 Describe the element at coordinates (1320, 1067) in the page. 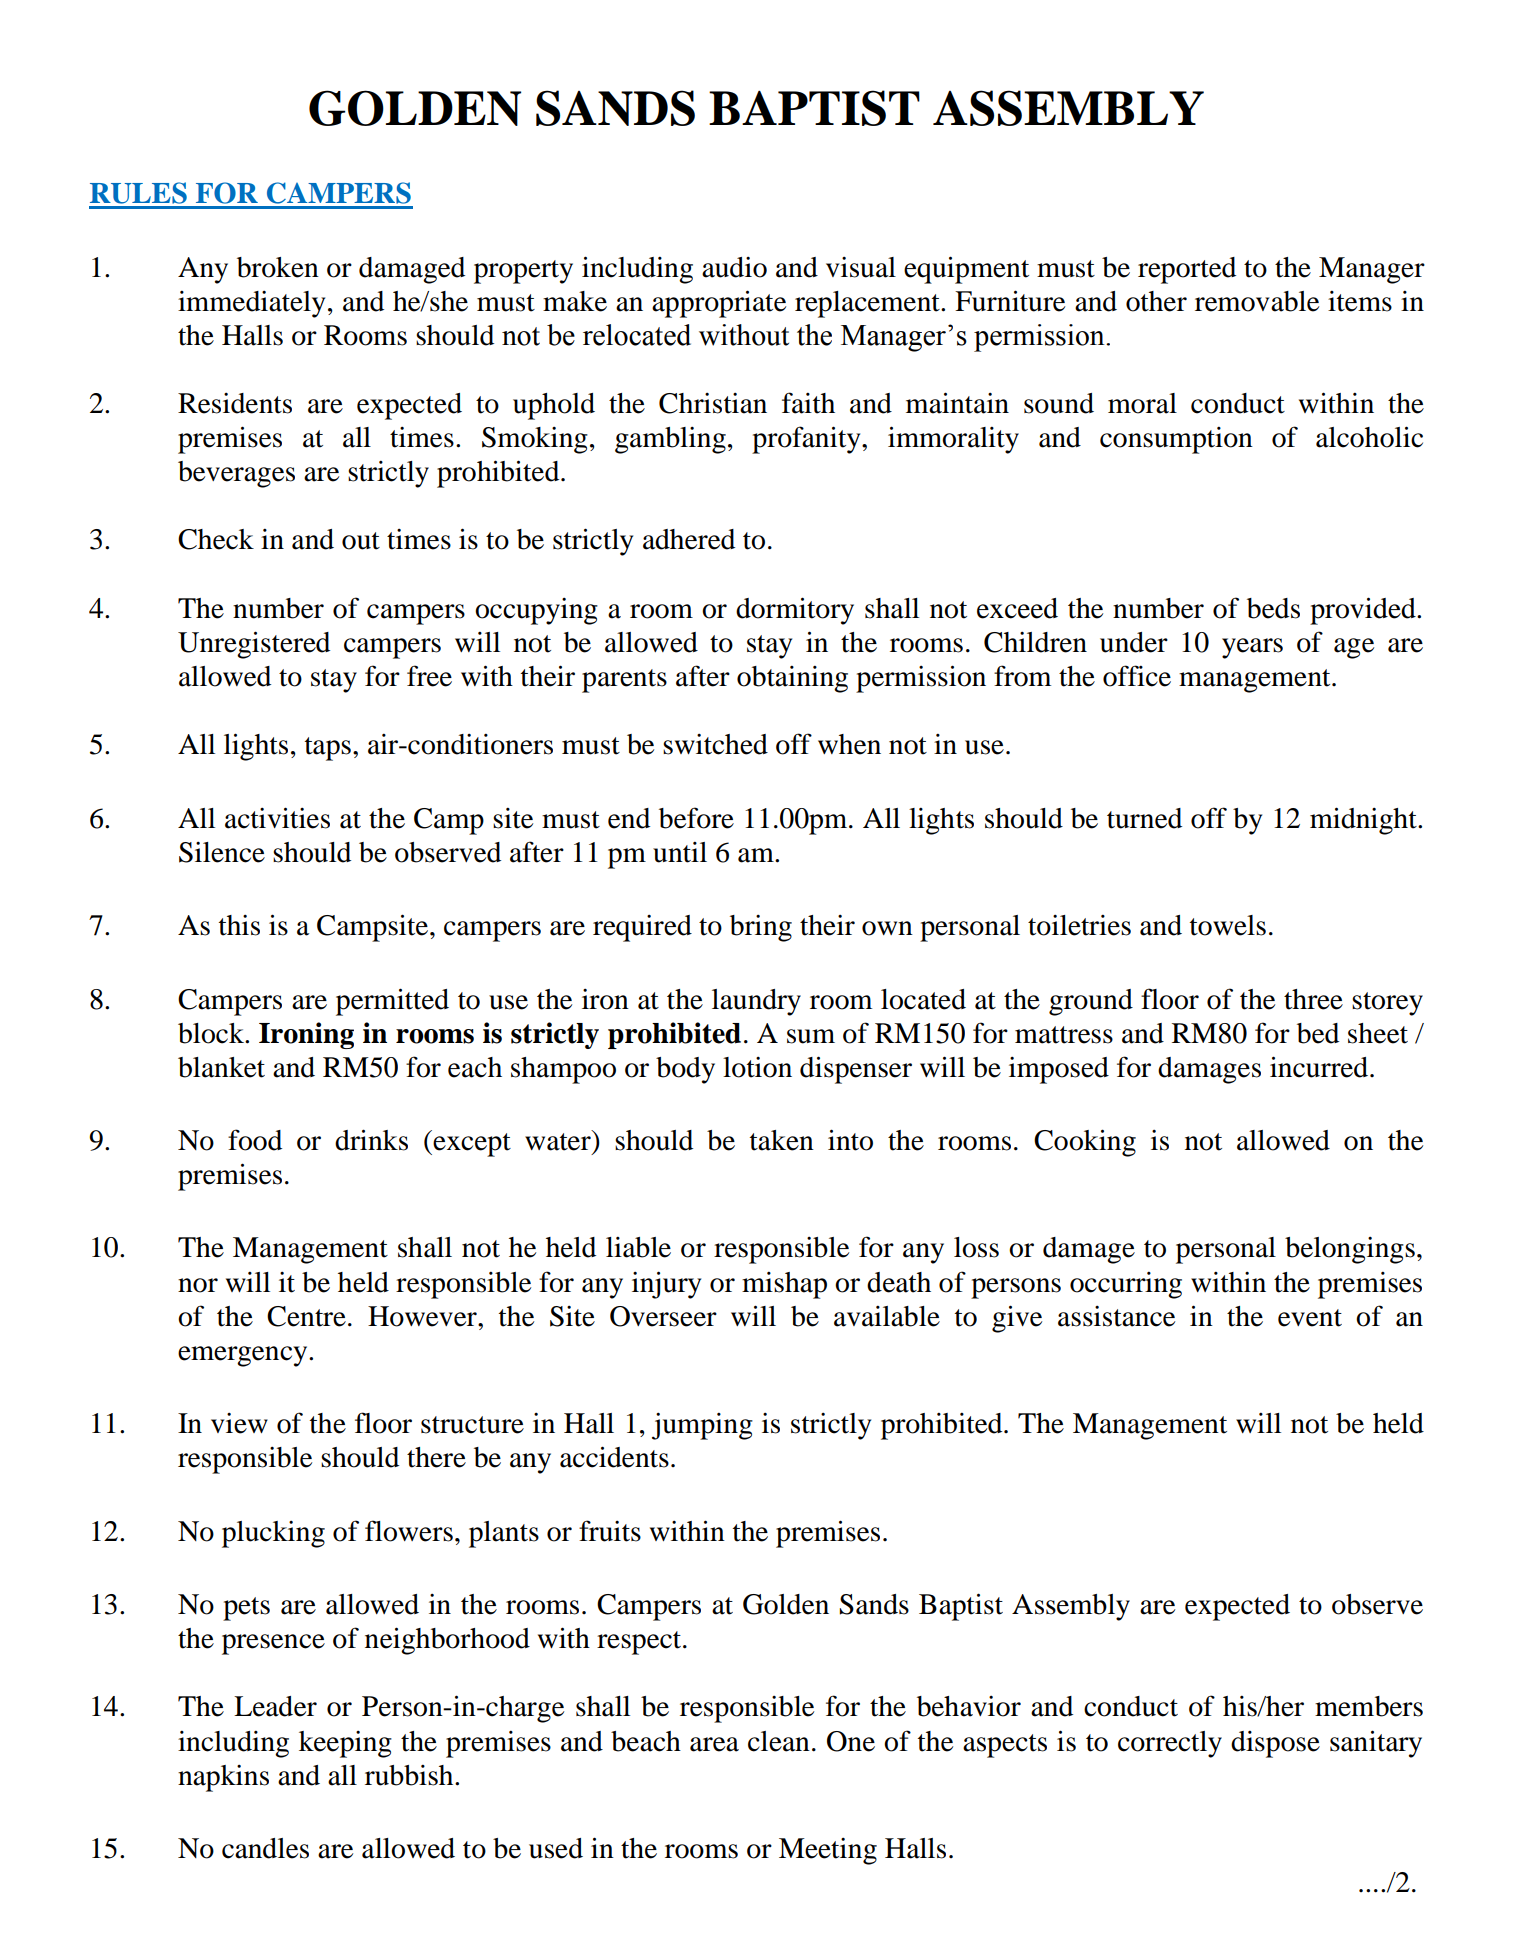

I see `incurred` at that location.
